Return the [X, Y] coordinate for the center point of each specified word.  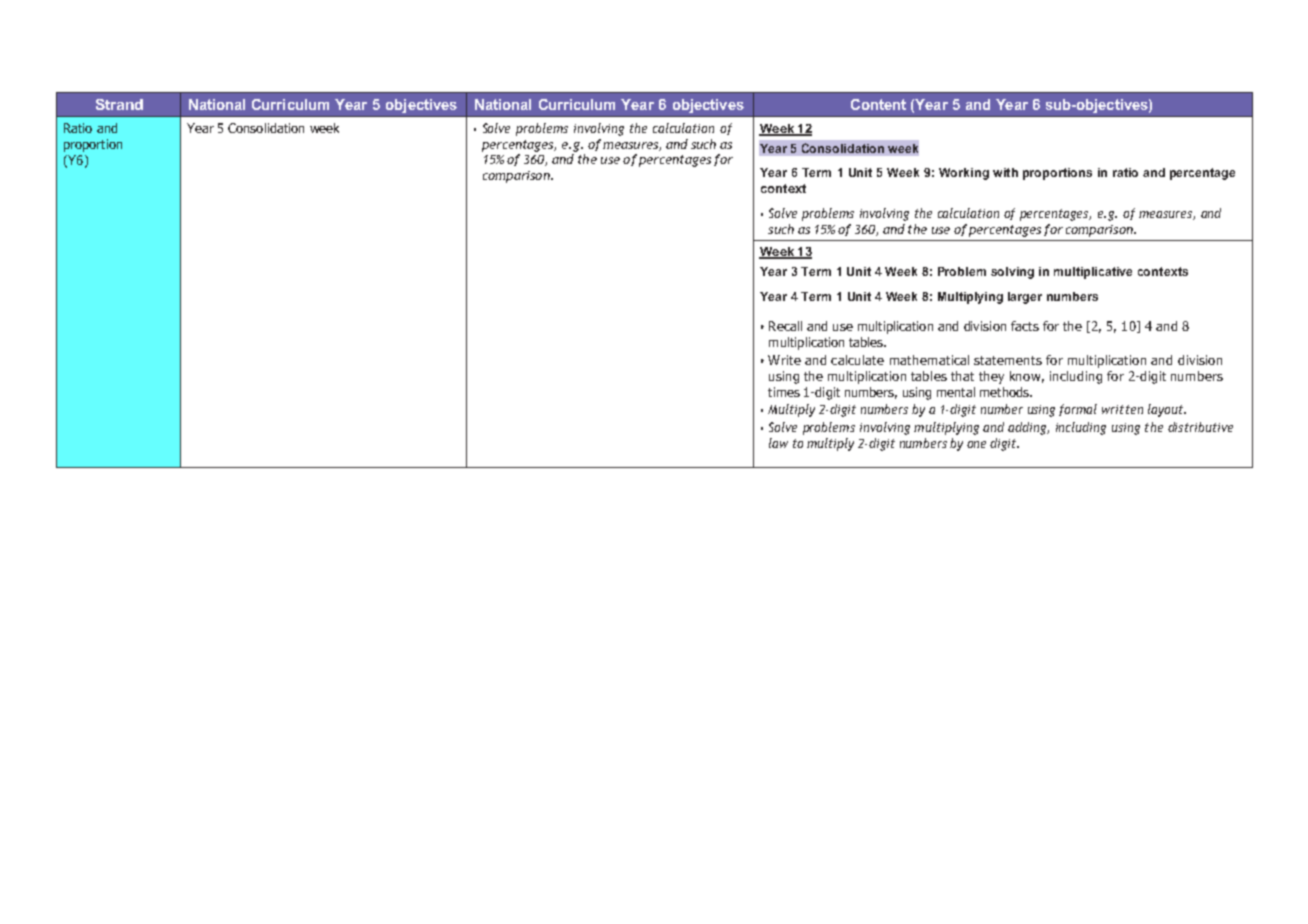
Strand [119, 104]
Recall [785, 326]
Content [878, 104]
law [778, 443]
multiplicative [1093, 273]
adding [1028, 428]
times [784, 392]
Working [964, 174]
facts [1025, 326]
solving [1012, 273]
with [1005, 172]
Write [784, 360]
